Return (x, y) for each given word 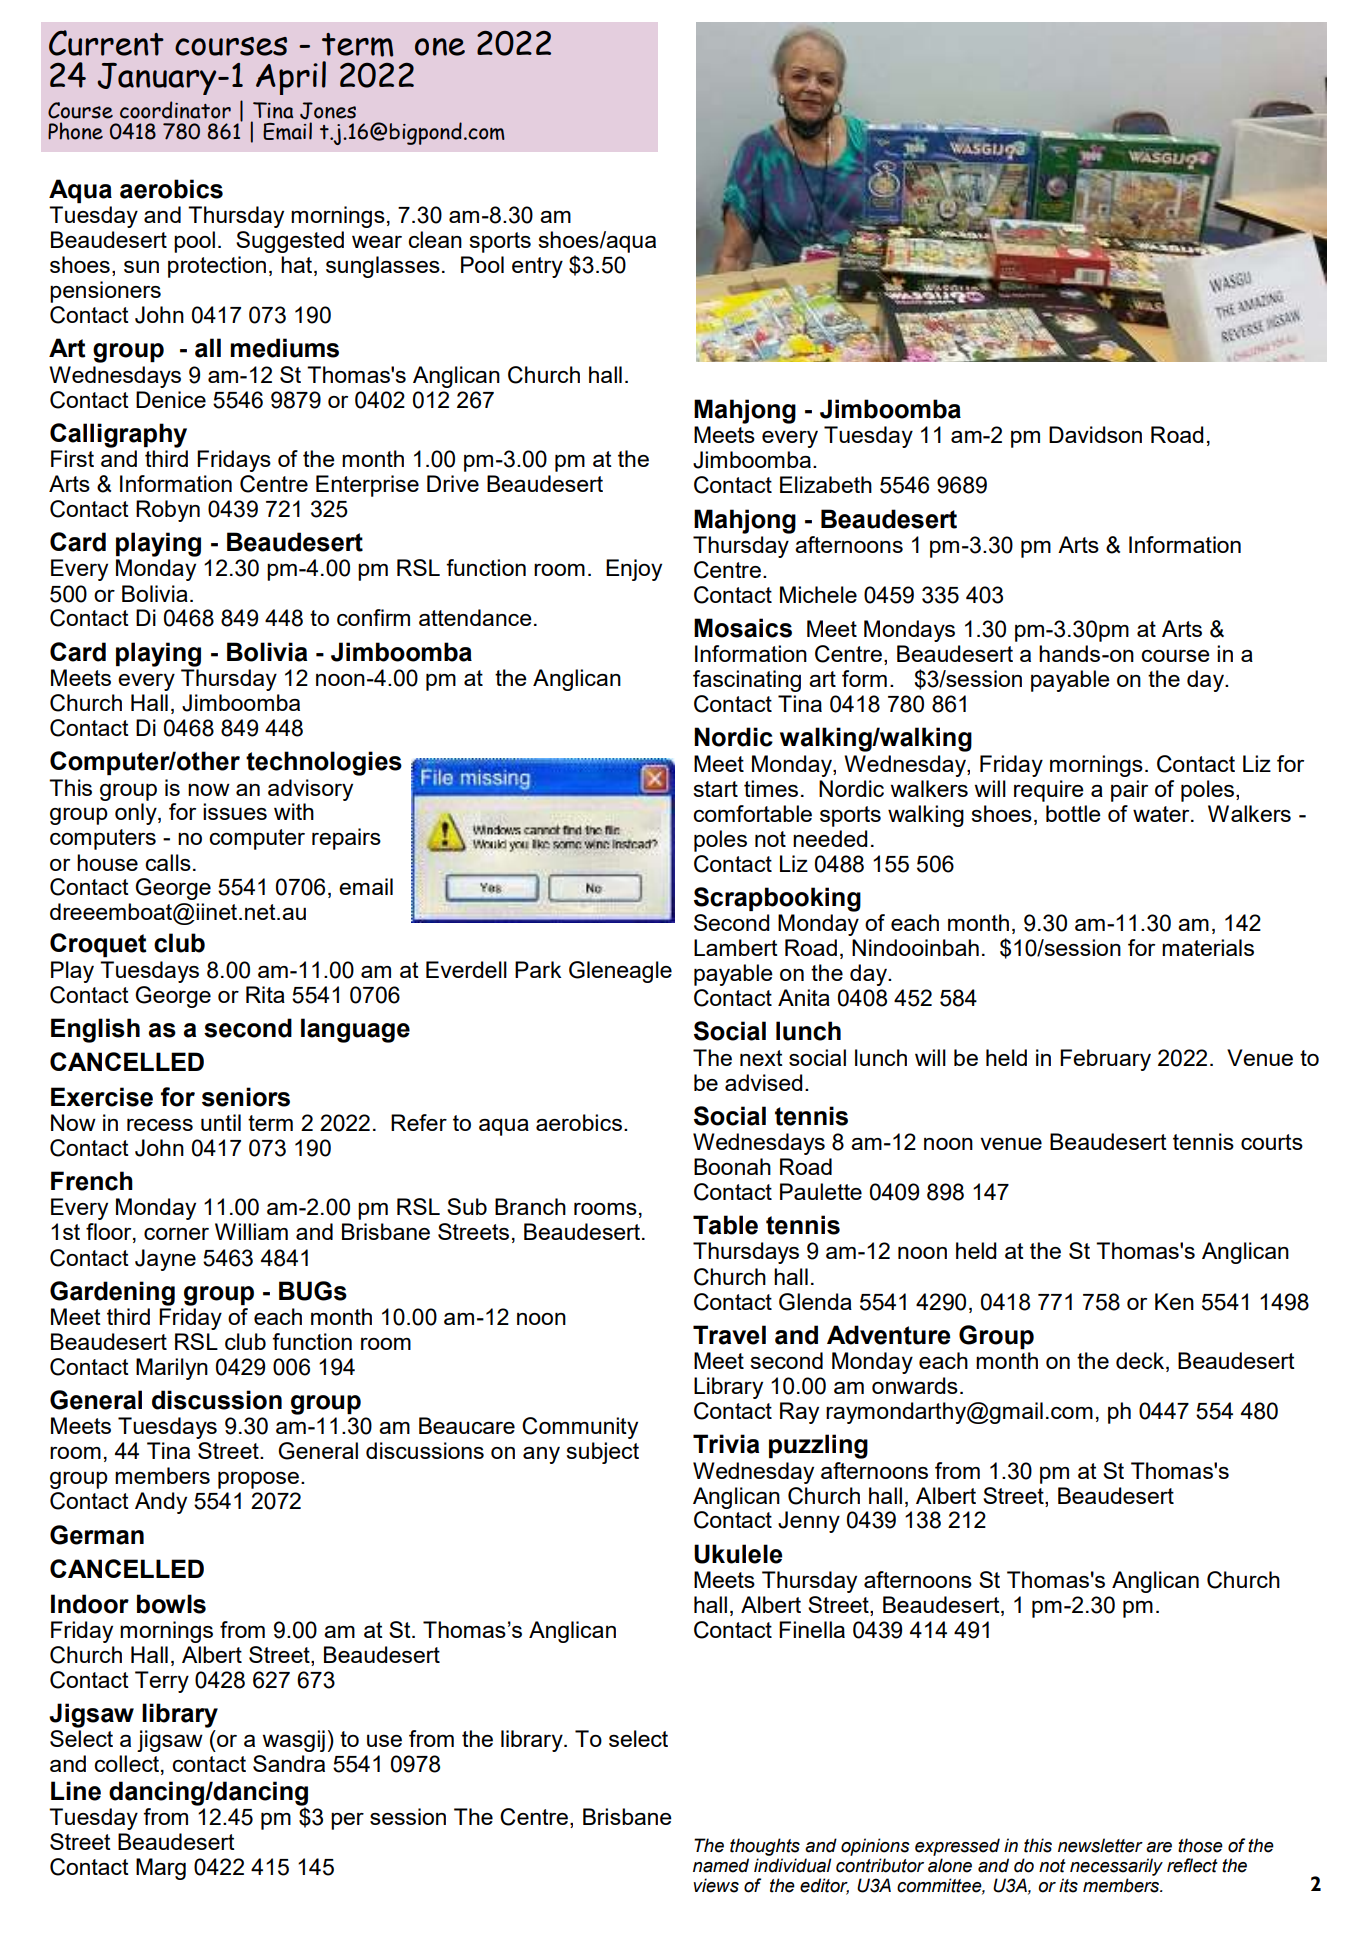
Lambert (736, 947)
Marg (161, 1869)
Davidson (1095, 434)
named (721, 1865)
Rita (265, 994)
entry (537, 267)
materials (1208, 947)
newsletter (1100, 1845)
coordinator (175, 110)
